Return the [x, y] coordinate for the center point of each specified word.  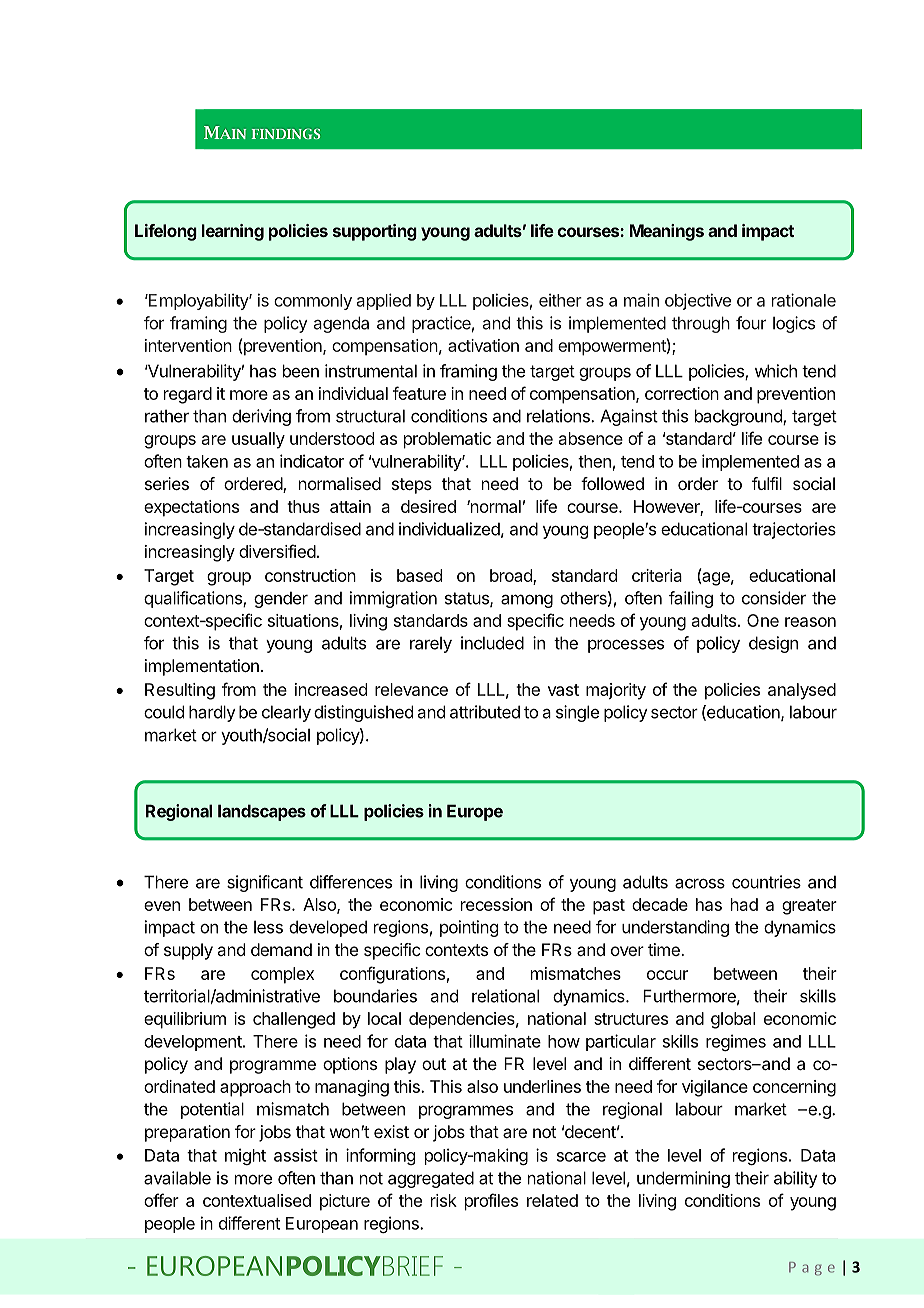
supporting [375, 232]
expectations [191, 508]
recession [496, 904]
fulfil [767, 483]
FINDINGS [286, 133]
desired [428, 506]
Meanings [667, 232]
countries [766, 882]
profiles [491, 1202]
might [245, 1156]
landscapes [262, 812]
